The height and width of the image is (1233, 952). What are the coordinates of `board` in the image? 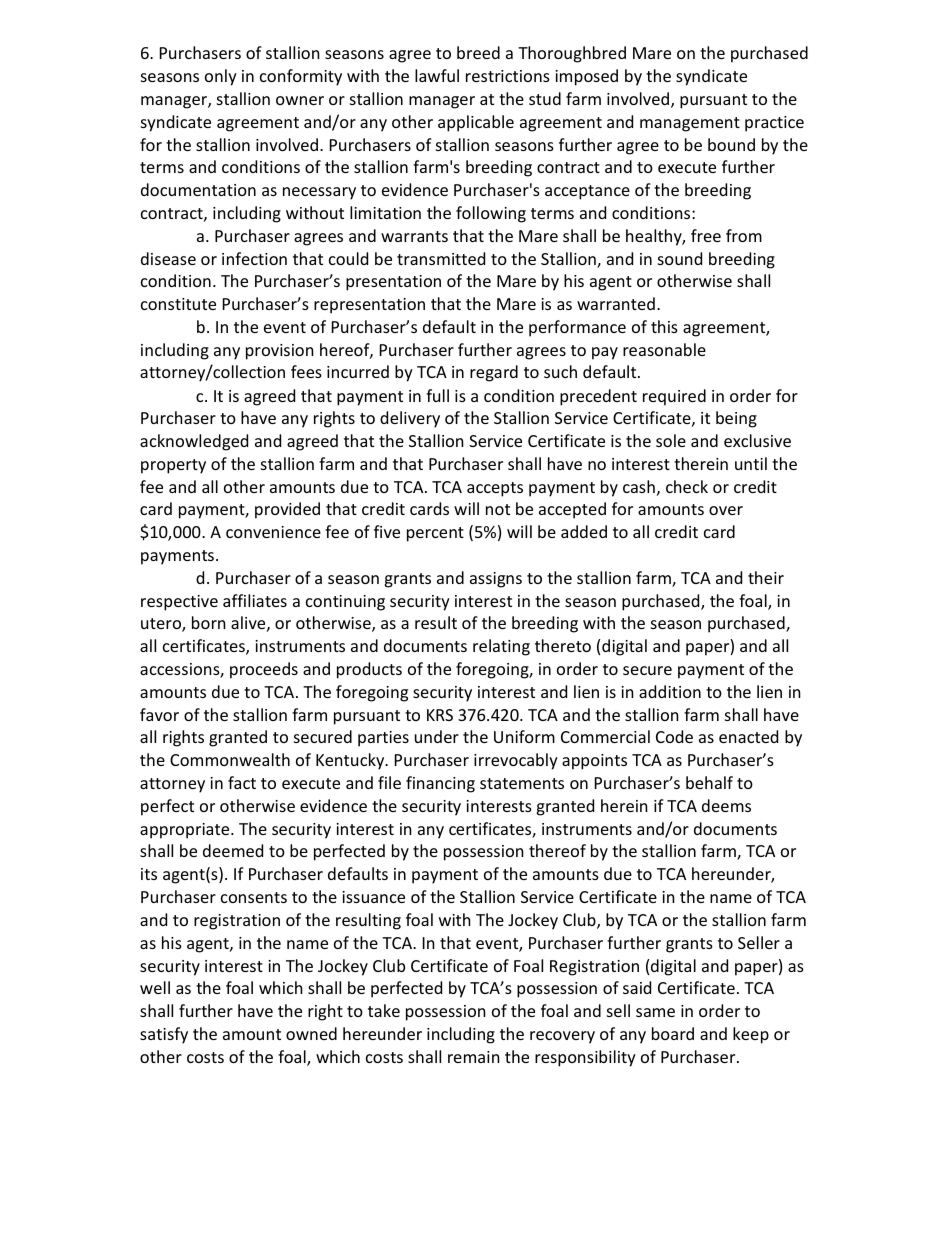 It's located at (673, 1033).
